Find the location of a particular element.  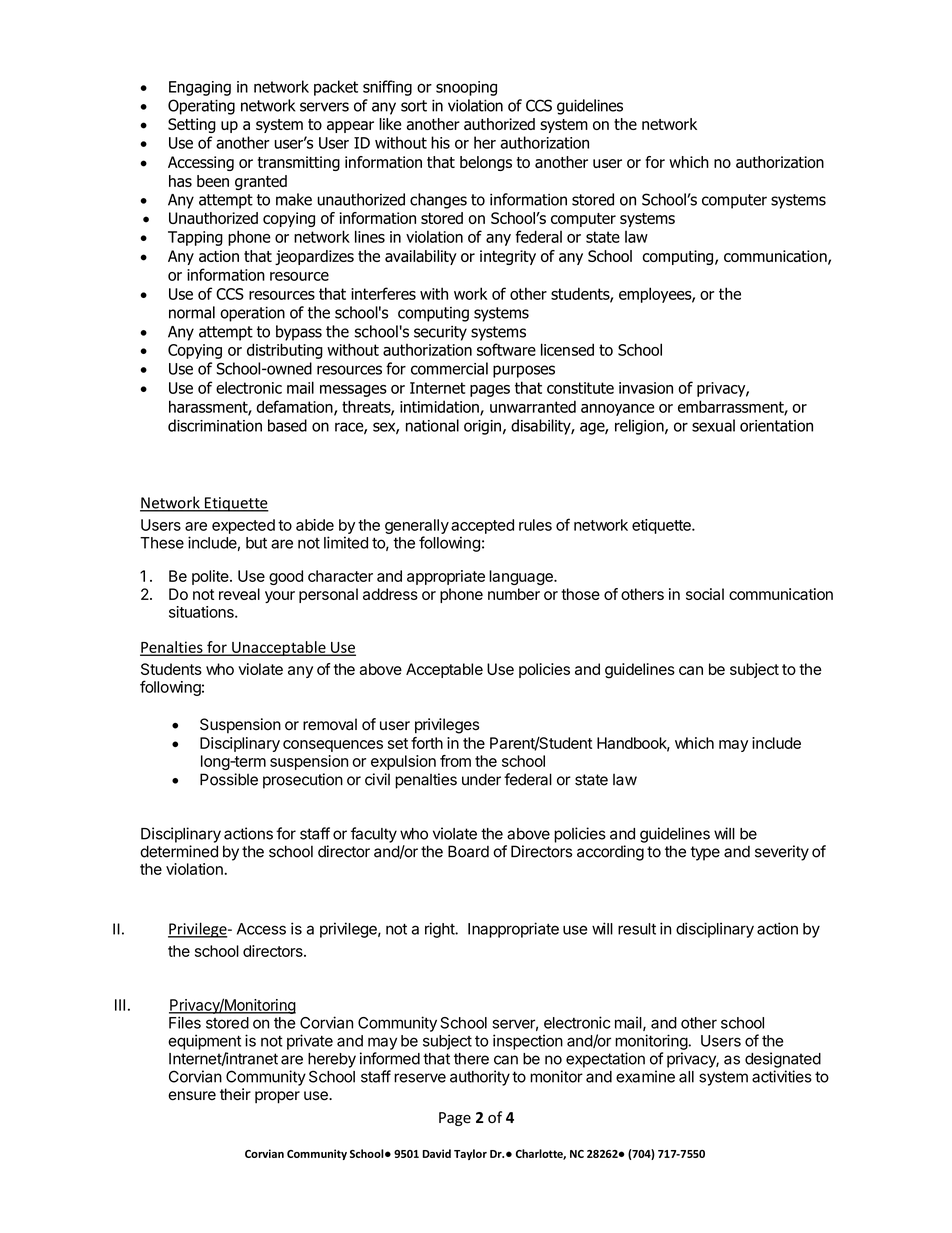

normal is located at coordinates (192, 312).
